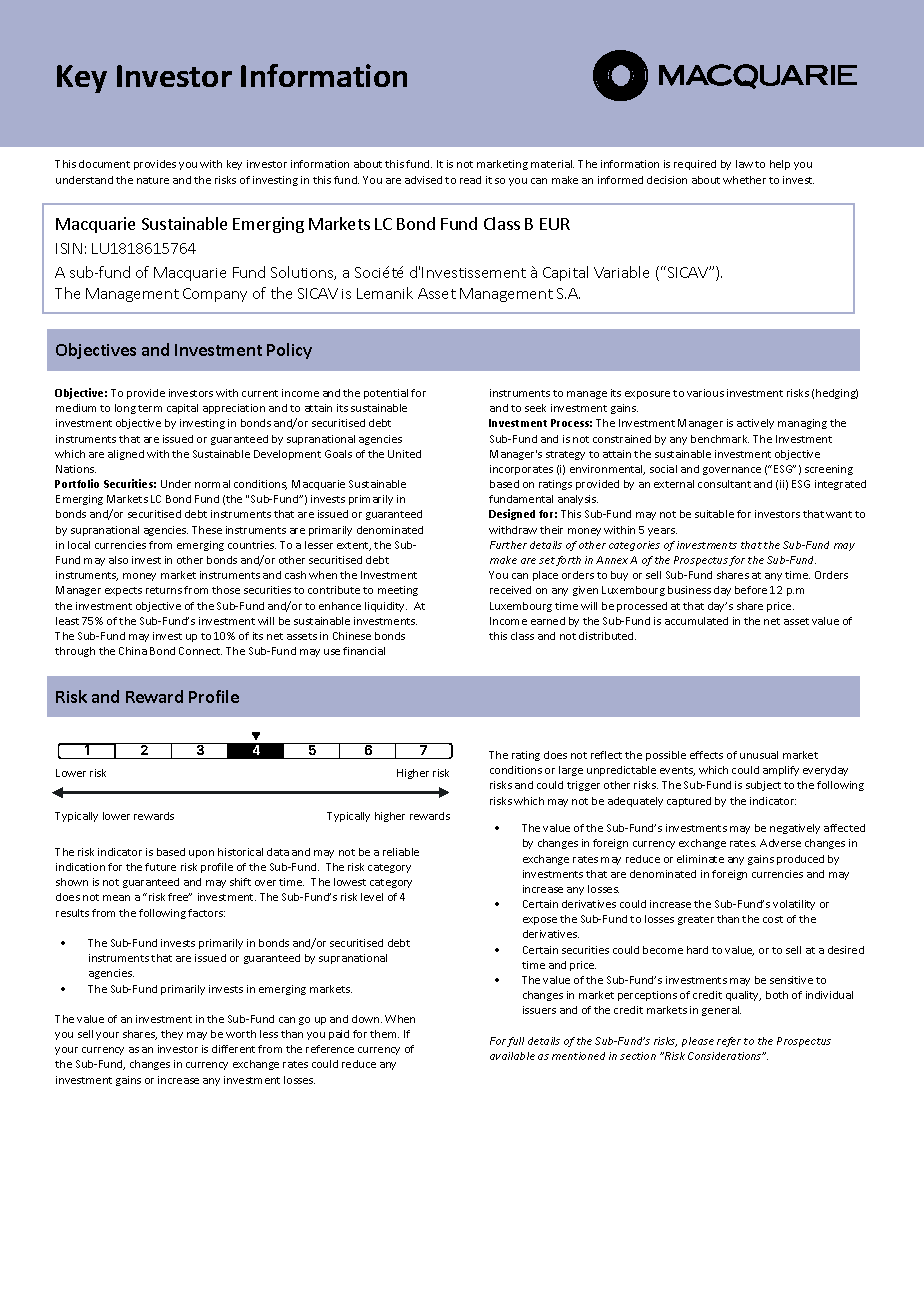 Image resolution: width=924 pixels, height=1308 pixels. Describe the element at coordinates (172, 1035) in the screenshot. I see `they` at that location.
